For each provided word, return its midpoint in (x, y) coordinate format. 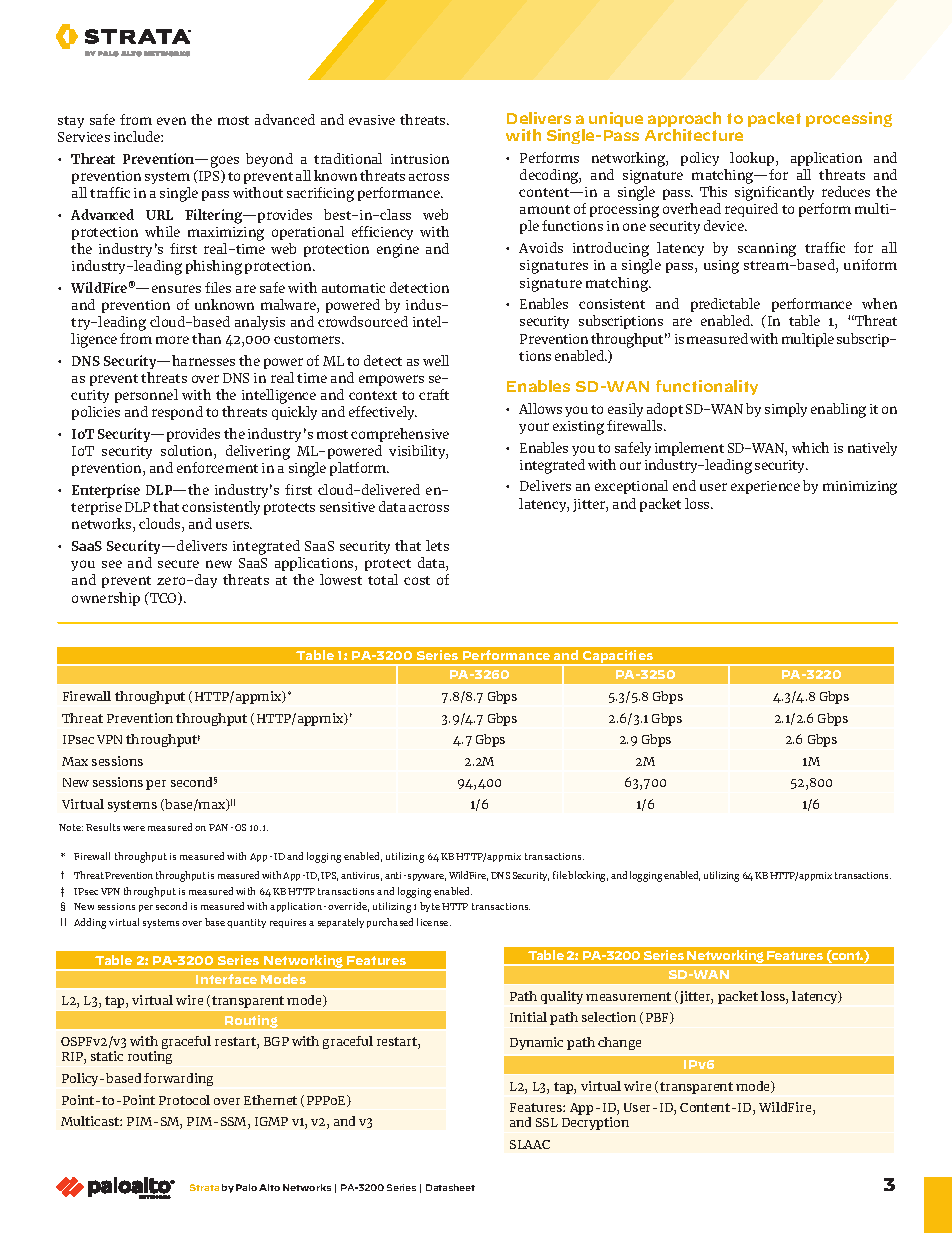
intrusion (420, 159)
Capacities (618, 658)
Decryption (595, 1123)
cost (417, 580)
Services (84, 137)
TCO (163, 598)
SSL (547, 1122)
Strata (204, 1187)
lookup (753, 159)
